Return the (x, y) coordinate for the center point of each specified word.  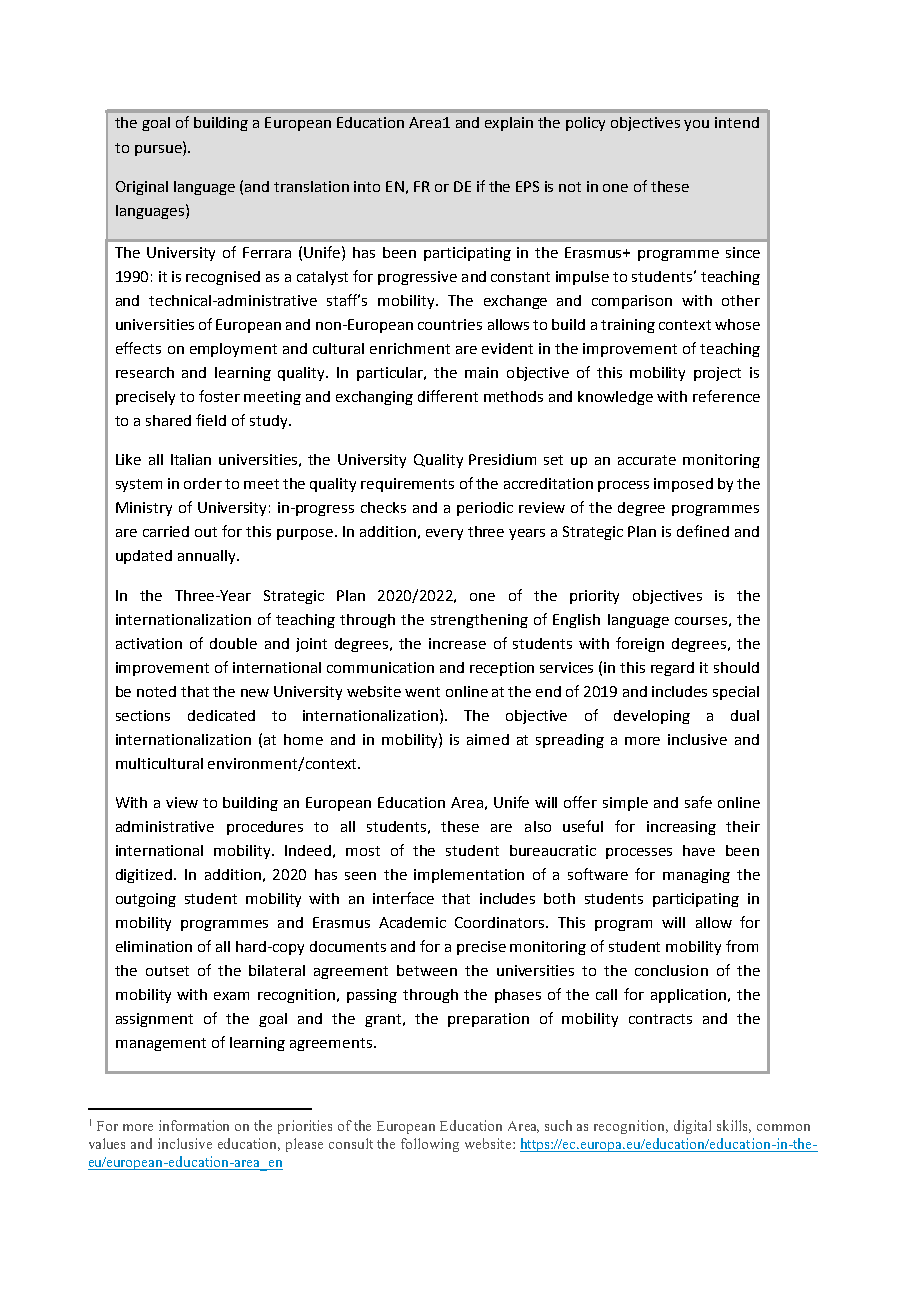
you (696, 125)
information (194, 1125)
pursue (159, 149)
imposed (683, 485)
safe (698, 802)
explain (509, 124)
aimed (488, 739)
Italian (191, 459)
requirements (407, 485)
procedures (265, 828)
